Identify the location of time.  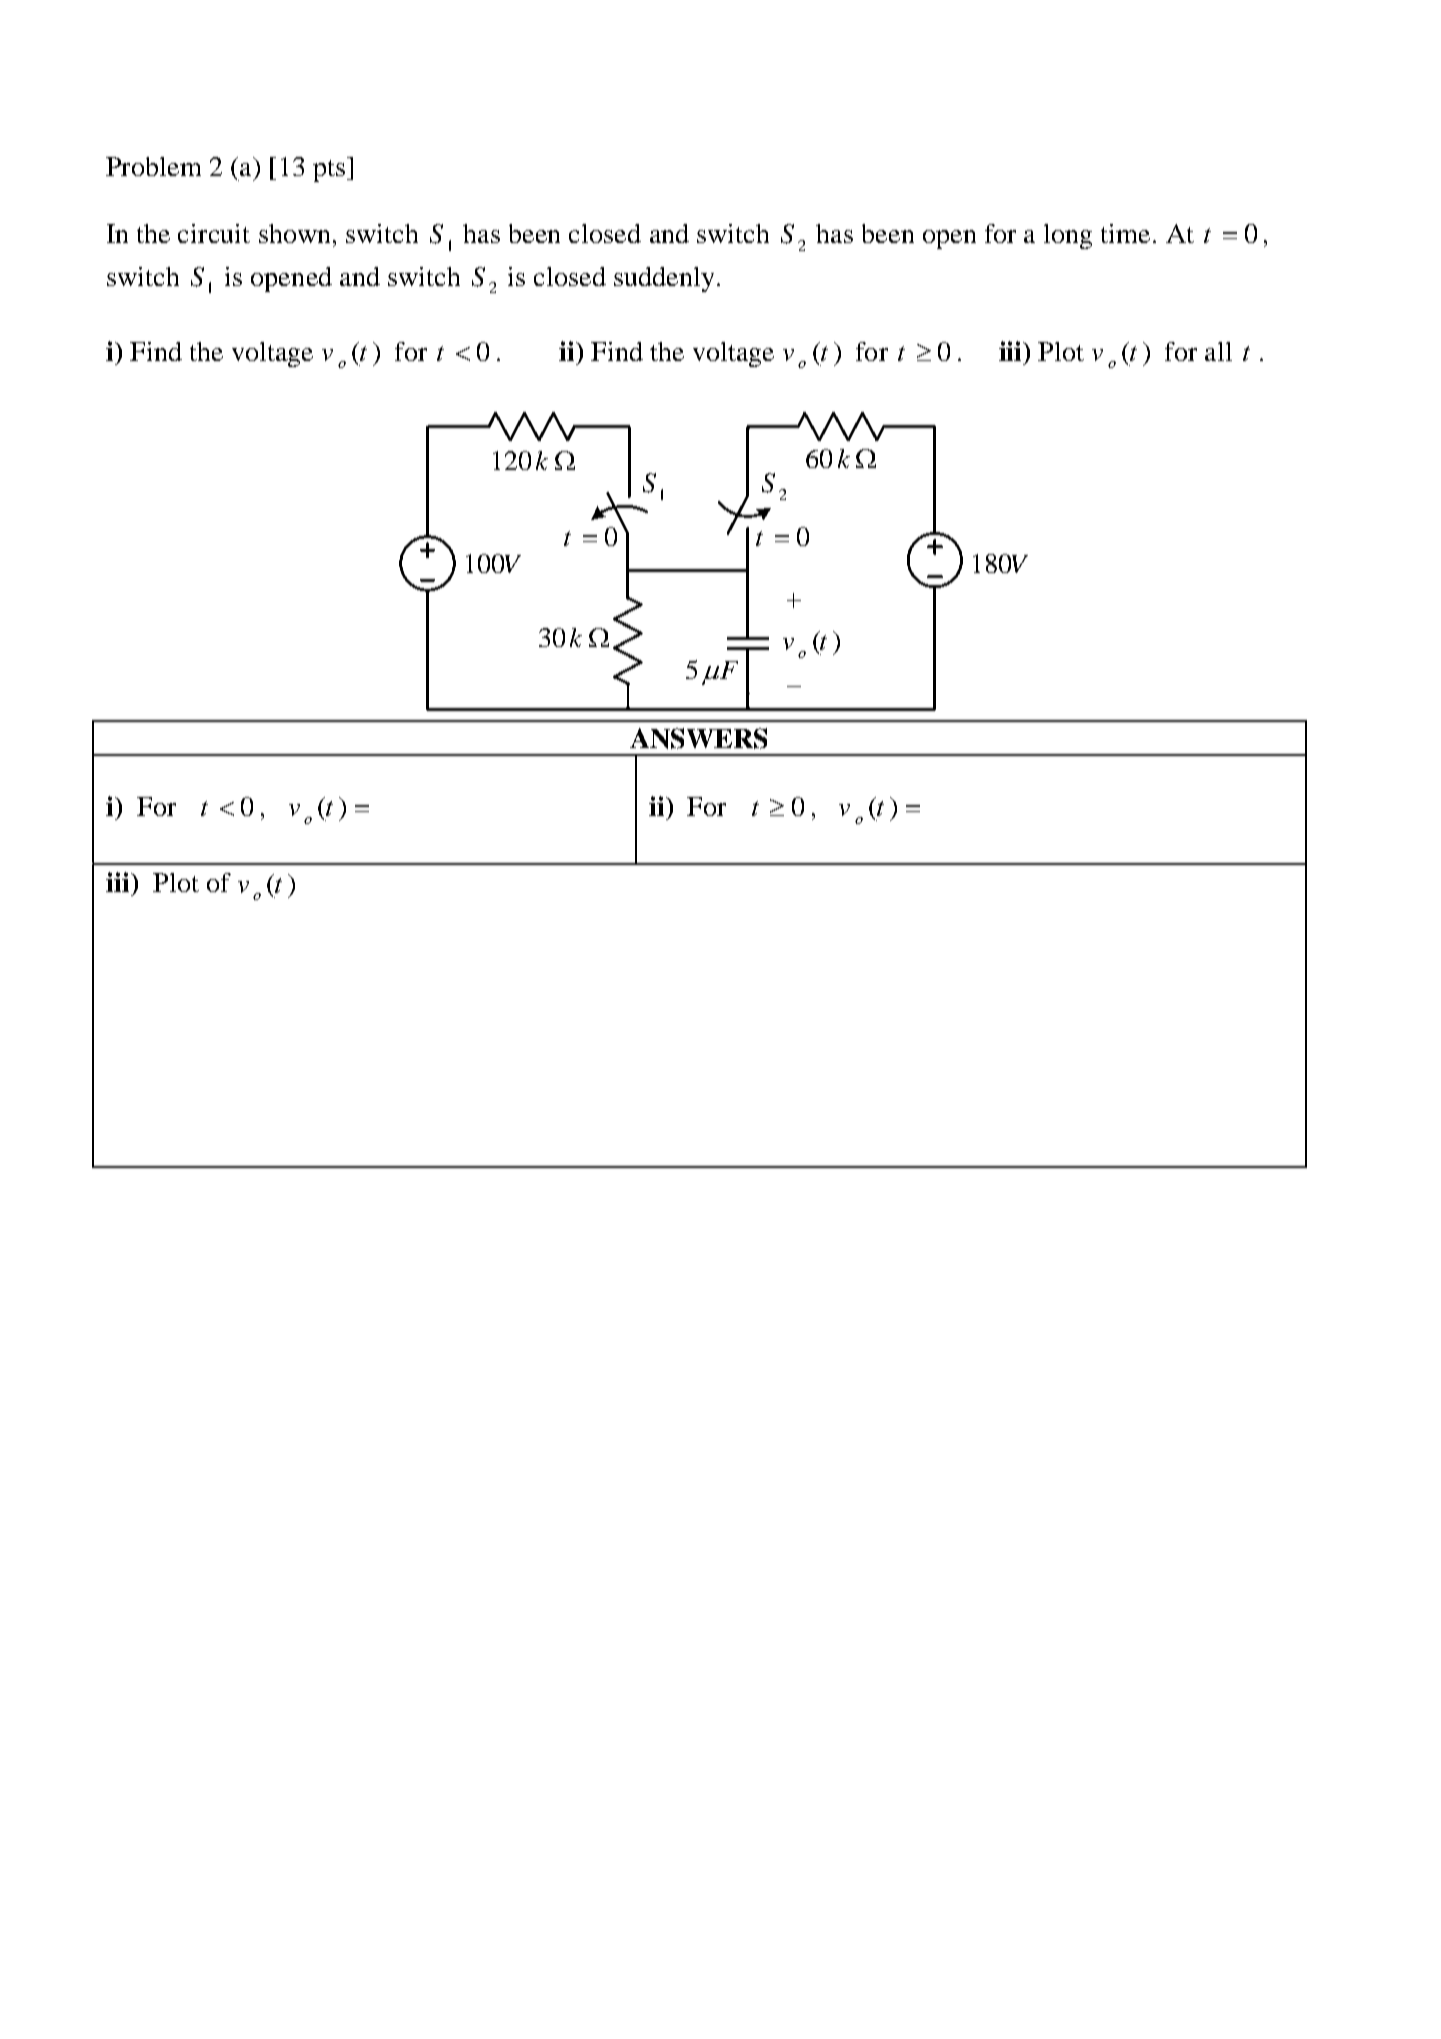
(1125, 233).
